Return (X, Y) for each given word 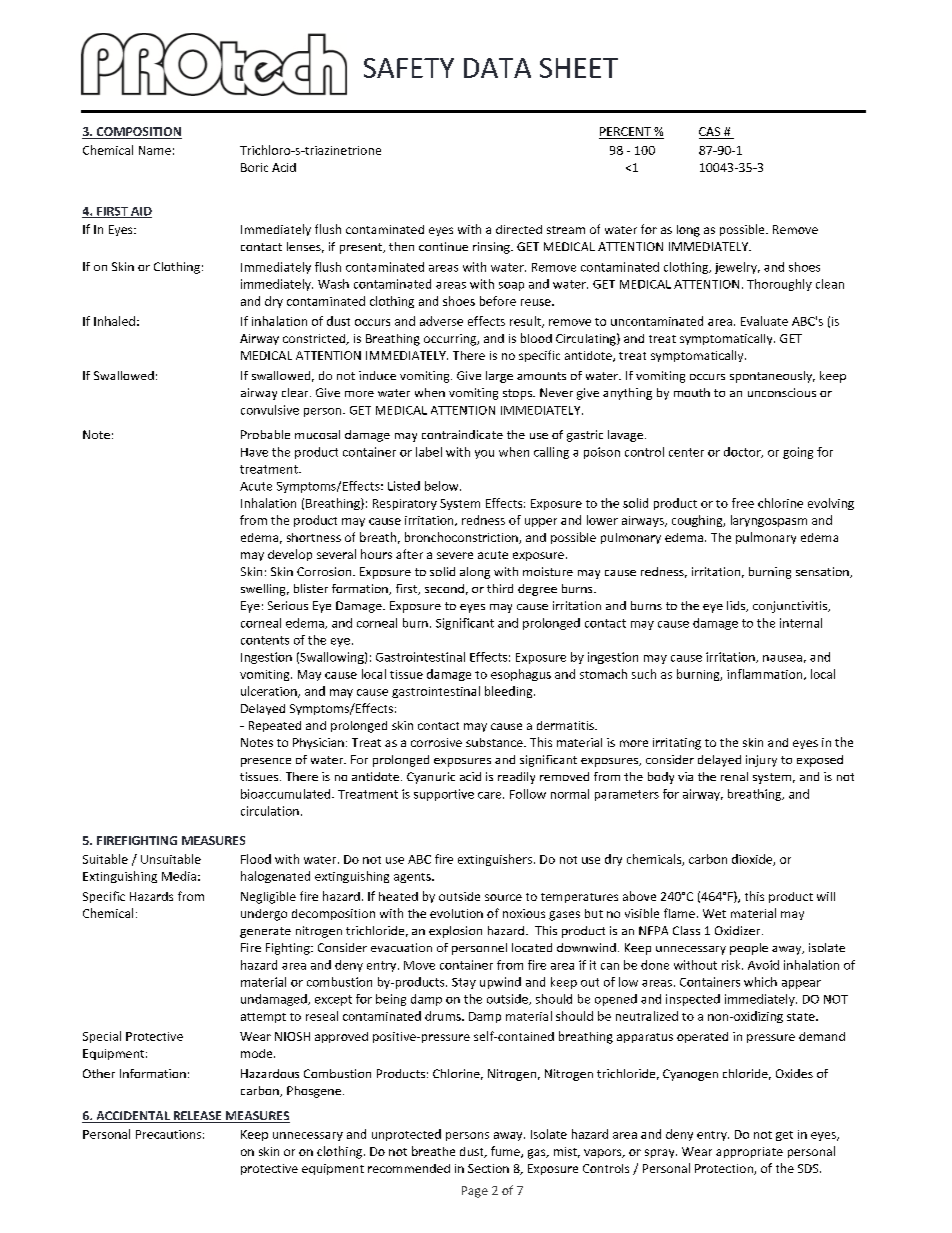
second (444, 588)
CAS (711, 133)
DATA (497, 68)
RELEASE (197, 1117)
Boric (254, 167)
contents (265, 640)
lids (737, 606)
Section (488, 1168)
